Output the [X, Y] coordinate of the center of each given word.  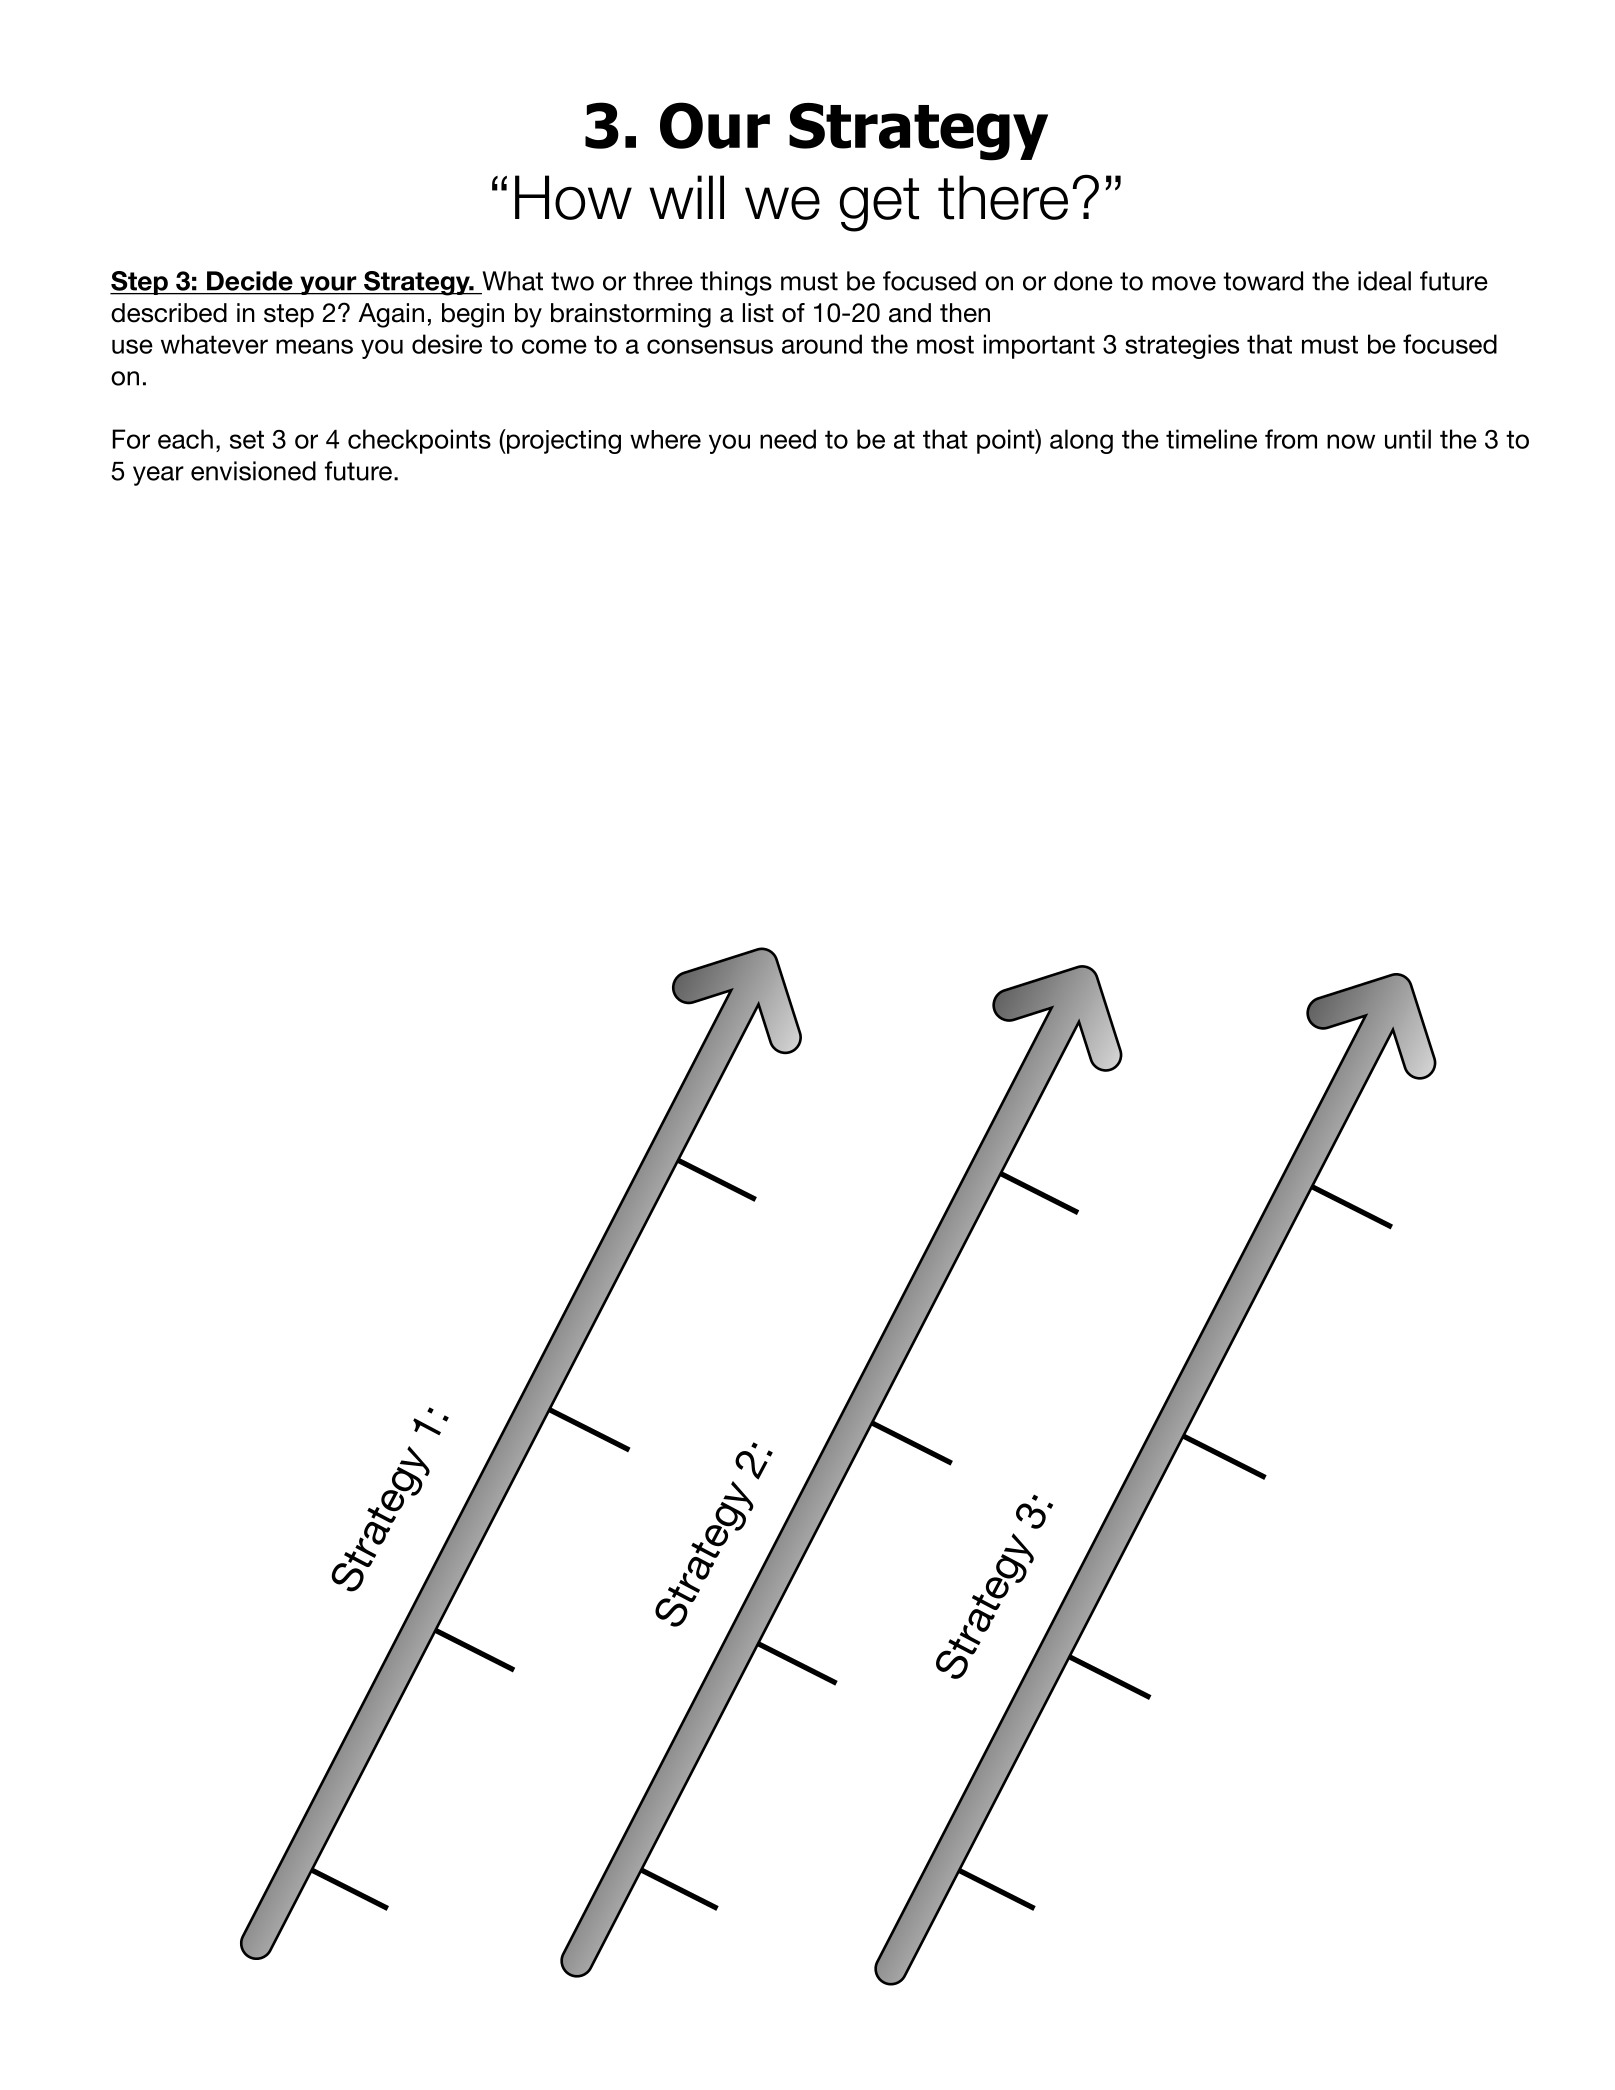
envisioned [253, 471]
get [879, 205]
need [788, 439]
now [1351, 441]
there [1003, 197]
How [573, 197]
